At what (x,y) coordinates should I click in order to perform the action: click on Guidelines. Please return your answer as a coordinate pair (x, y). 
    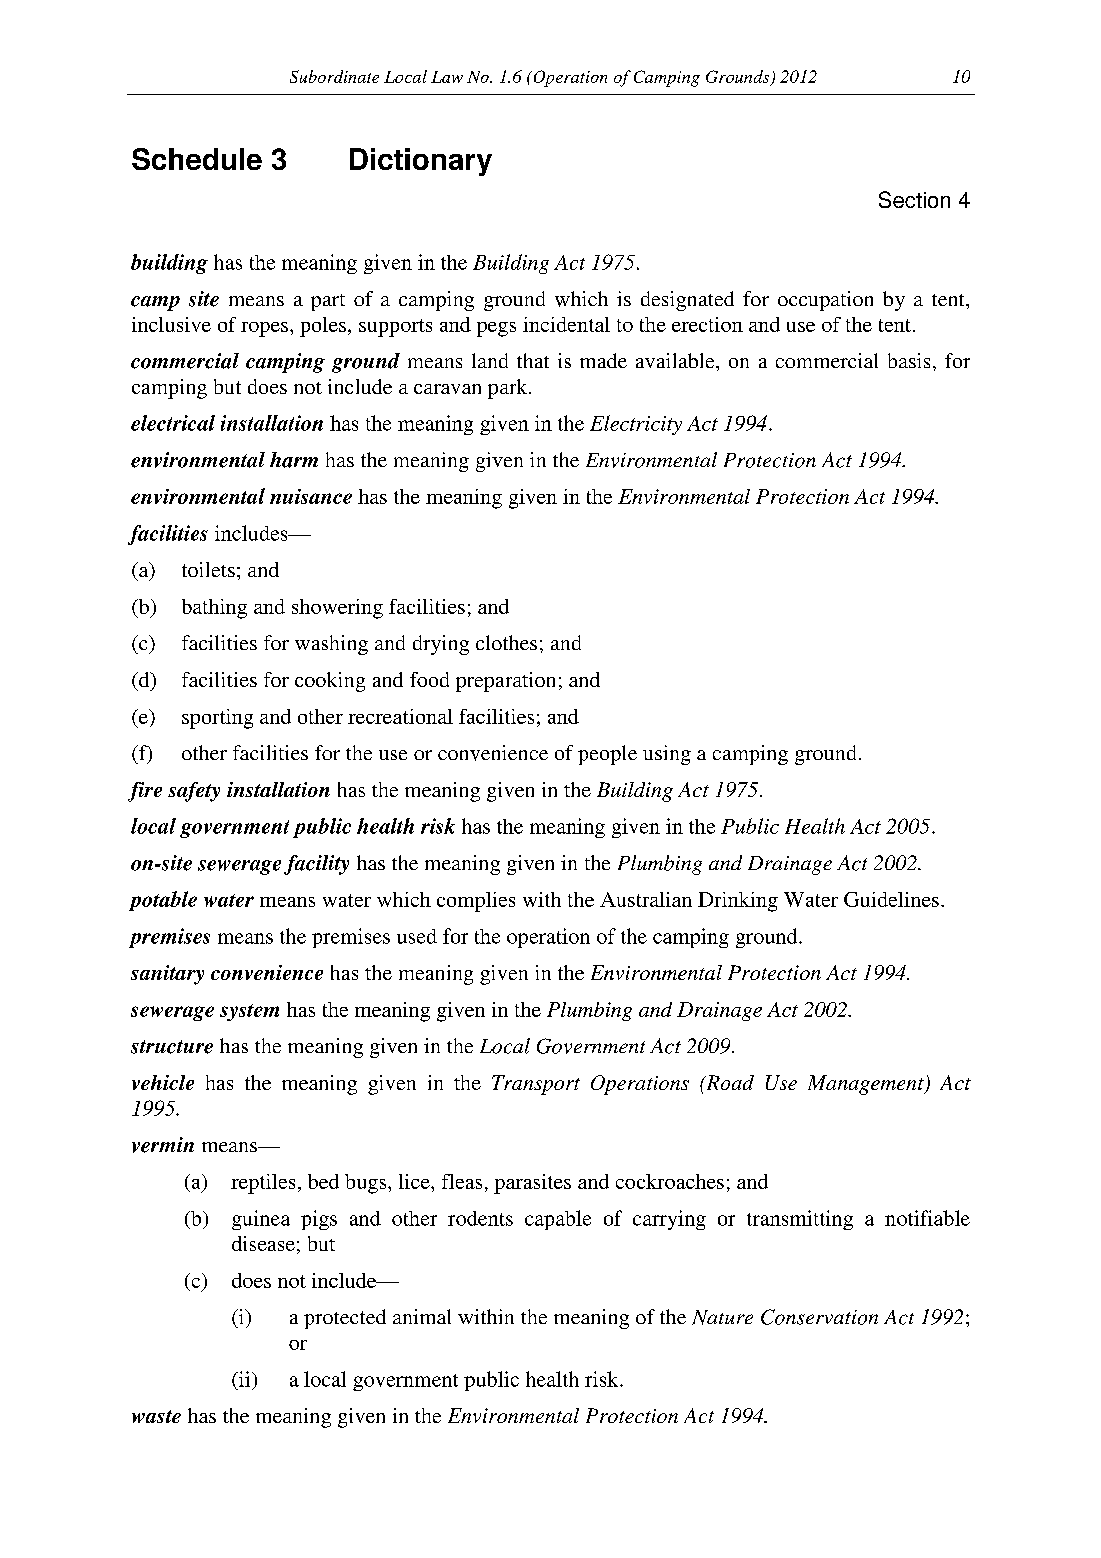
    Looking at the image, I should click on (891, 899).
